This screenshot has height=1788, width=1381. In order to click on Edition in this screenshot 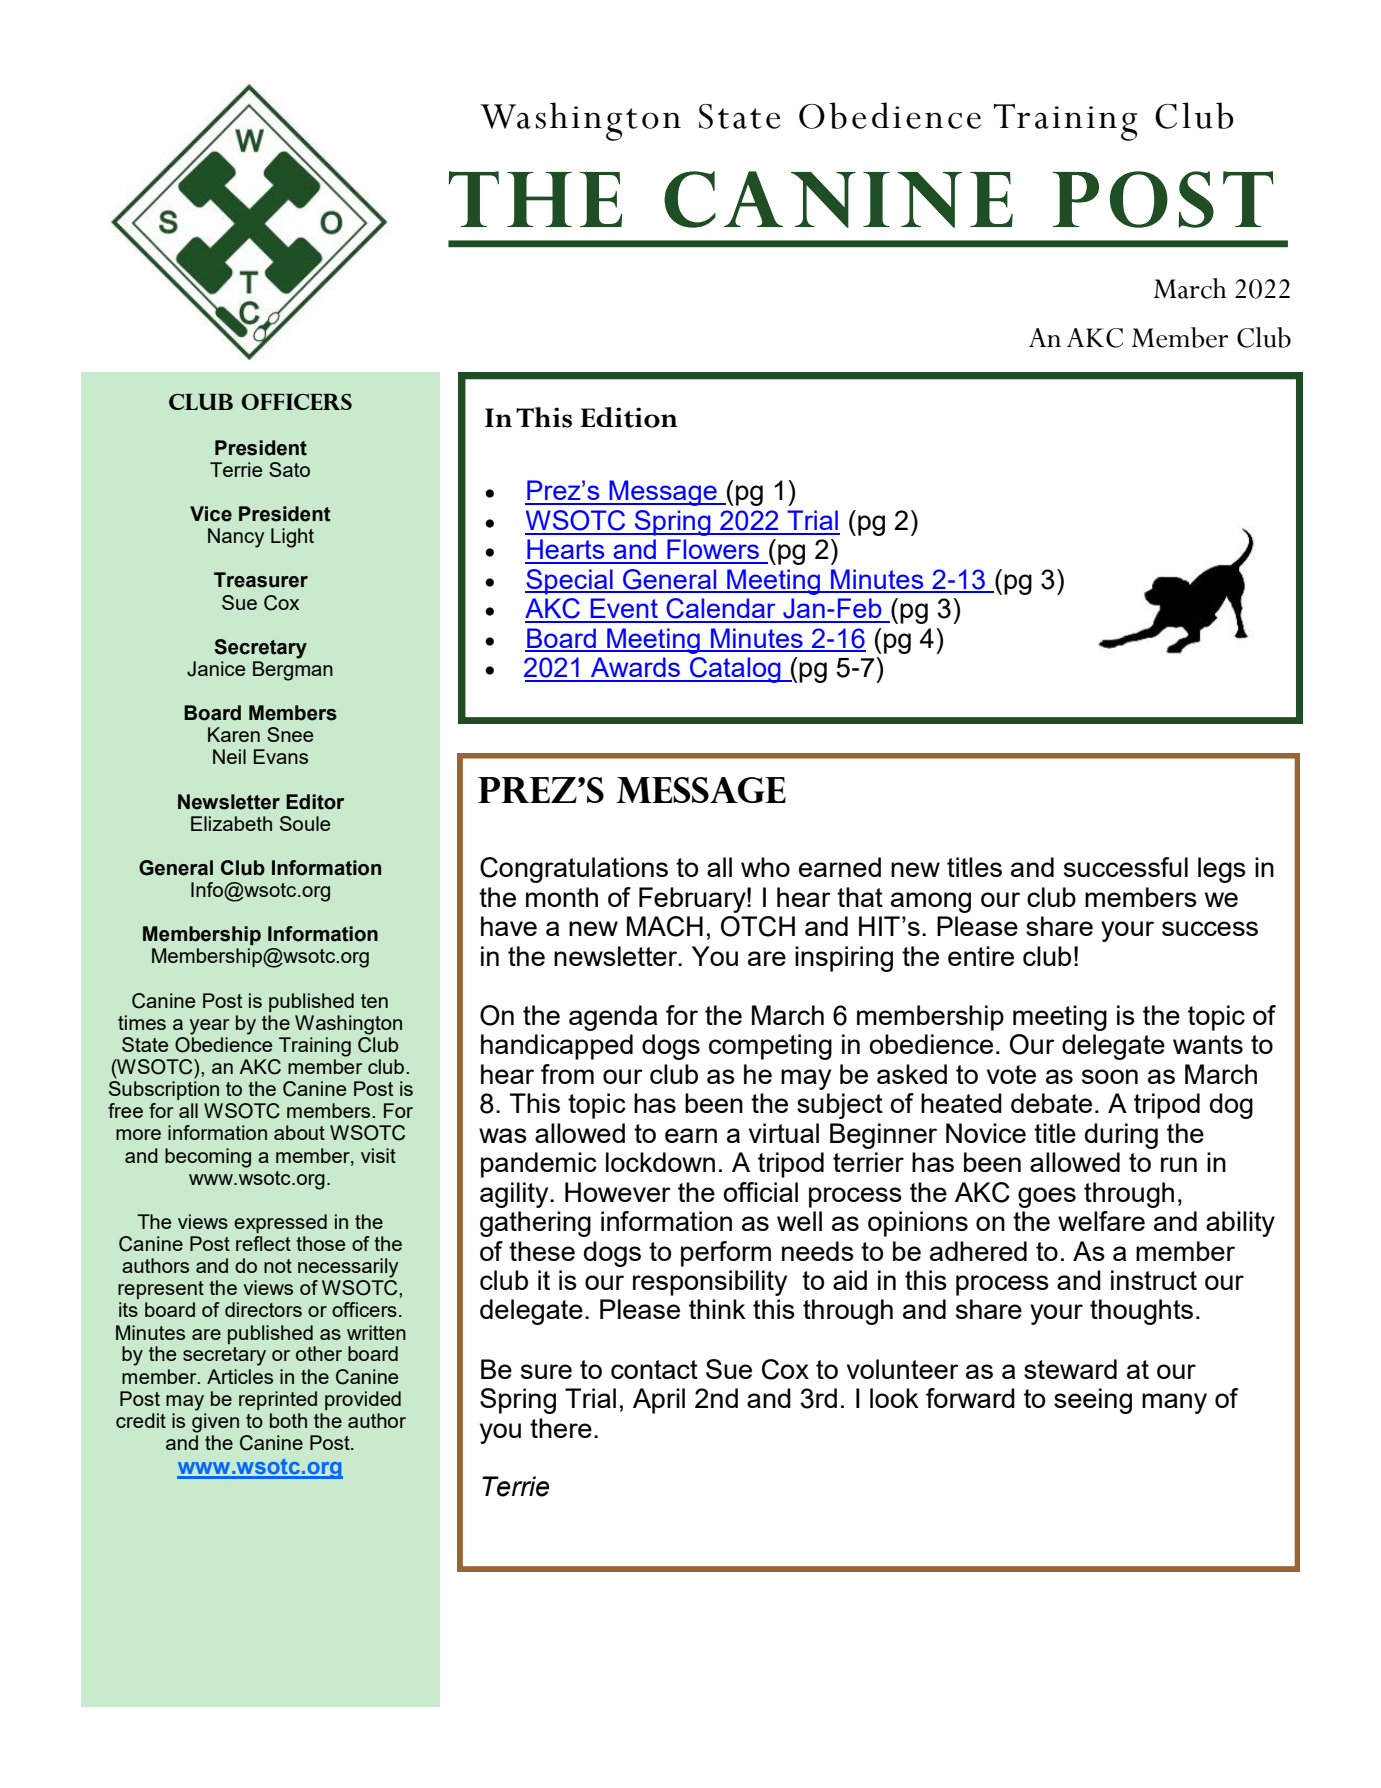, I will do `click(629, 417)`.
